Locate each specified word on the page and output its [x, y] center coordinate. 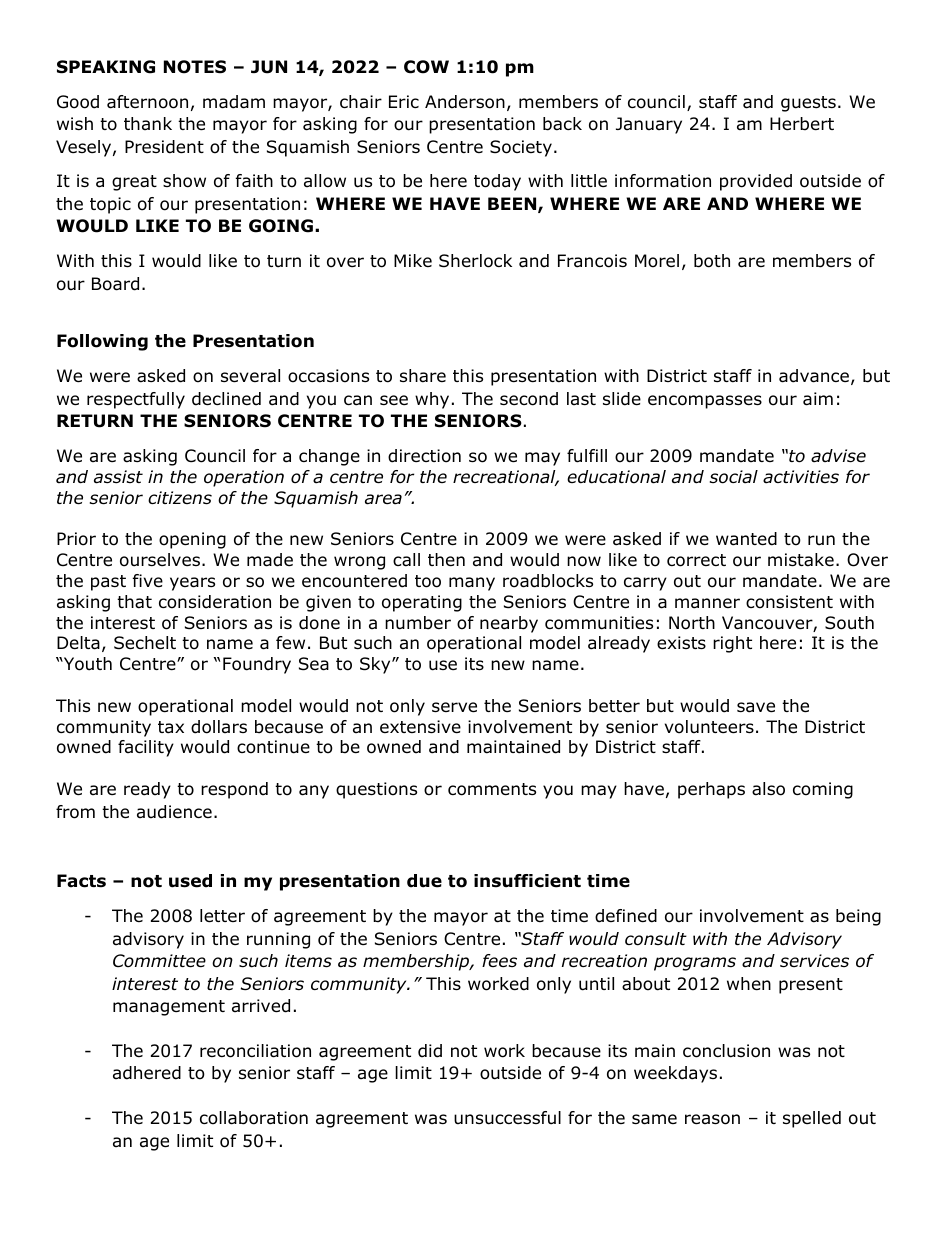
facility [146, 748]
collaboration [254, 1118]
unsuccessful [507, 1118]
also [768, 789]
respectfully [136, 400]
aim [818, 399]
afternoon [147, 102]
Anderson [465, 102]
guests [808, 104]
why [432, 400]
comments [492, 789]
